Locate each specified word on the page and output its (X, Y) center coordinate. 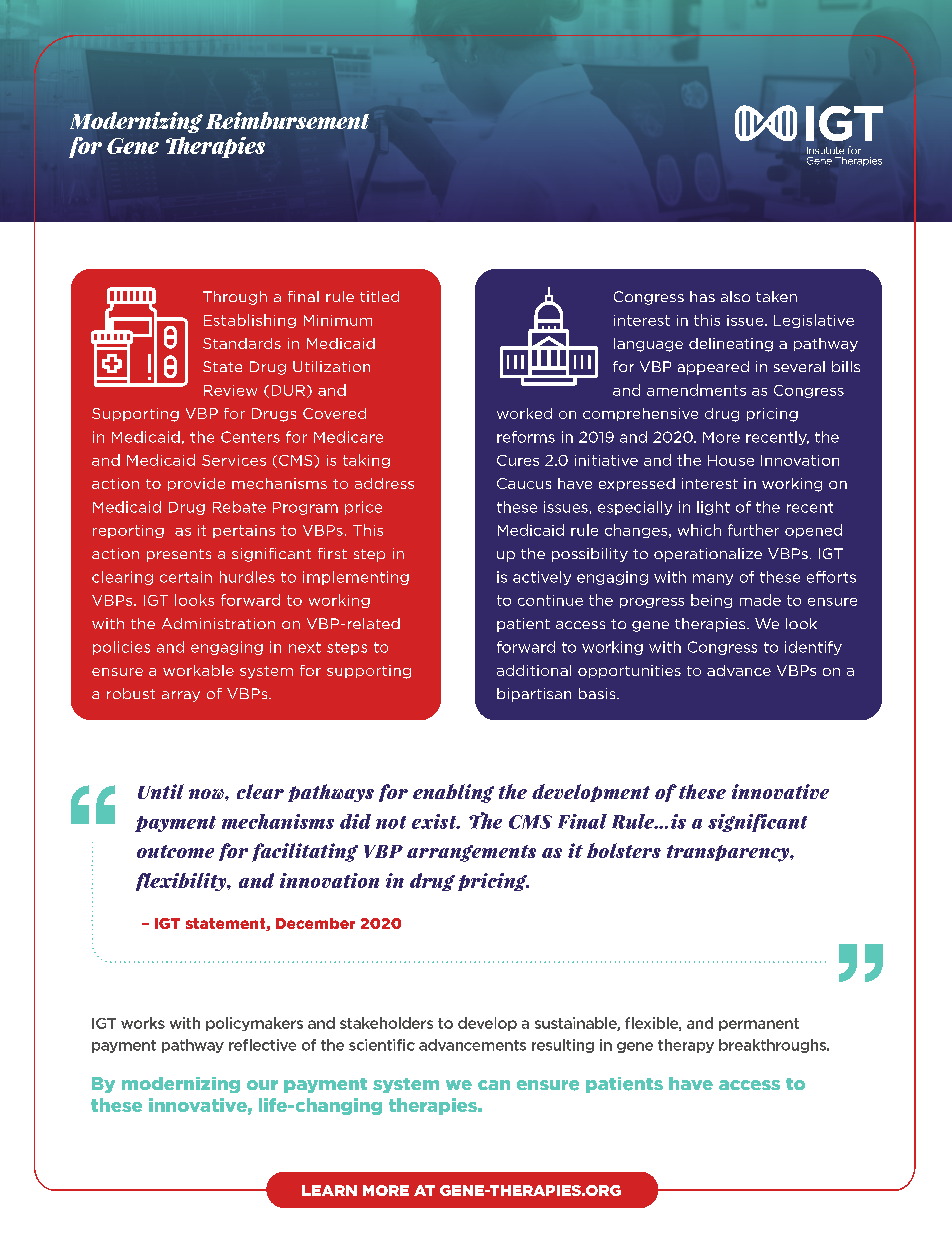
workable (198, 670)
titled (379, 296)
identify (813, 648)
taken (776, 296)
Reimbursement (287, 120)
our (262, 1085)
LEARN (329, 1190)
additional (534, 670)
